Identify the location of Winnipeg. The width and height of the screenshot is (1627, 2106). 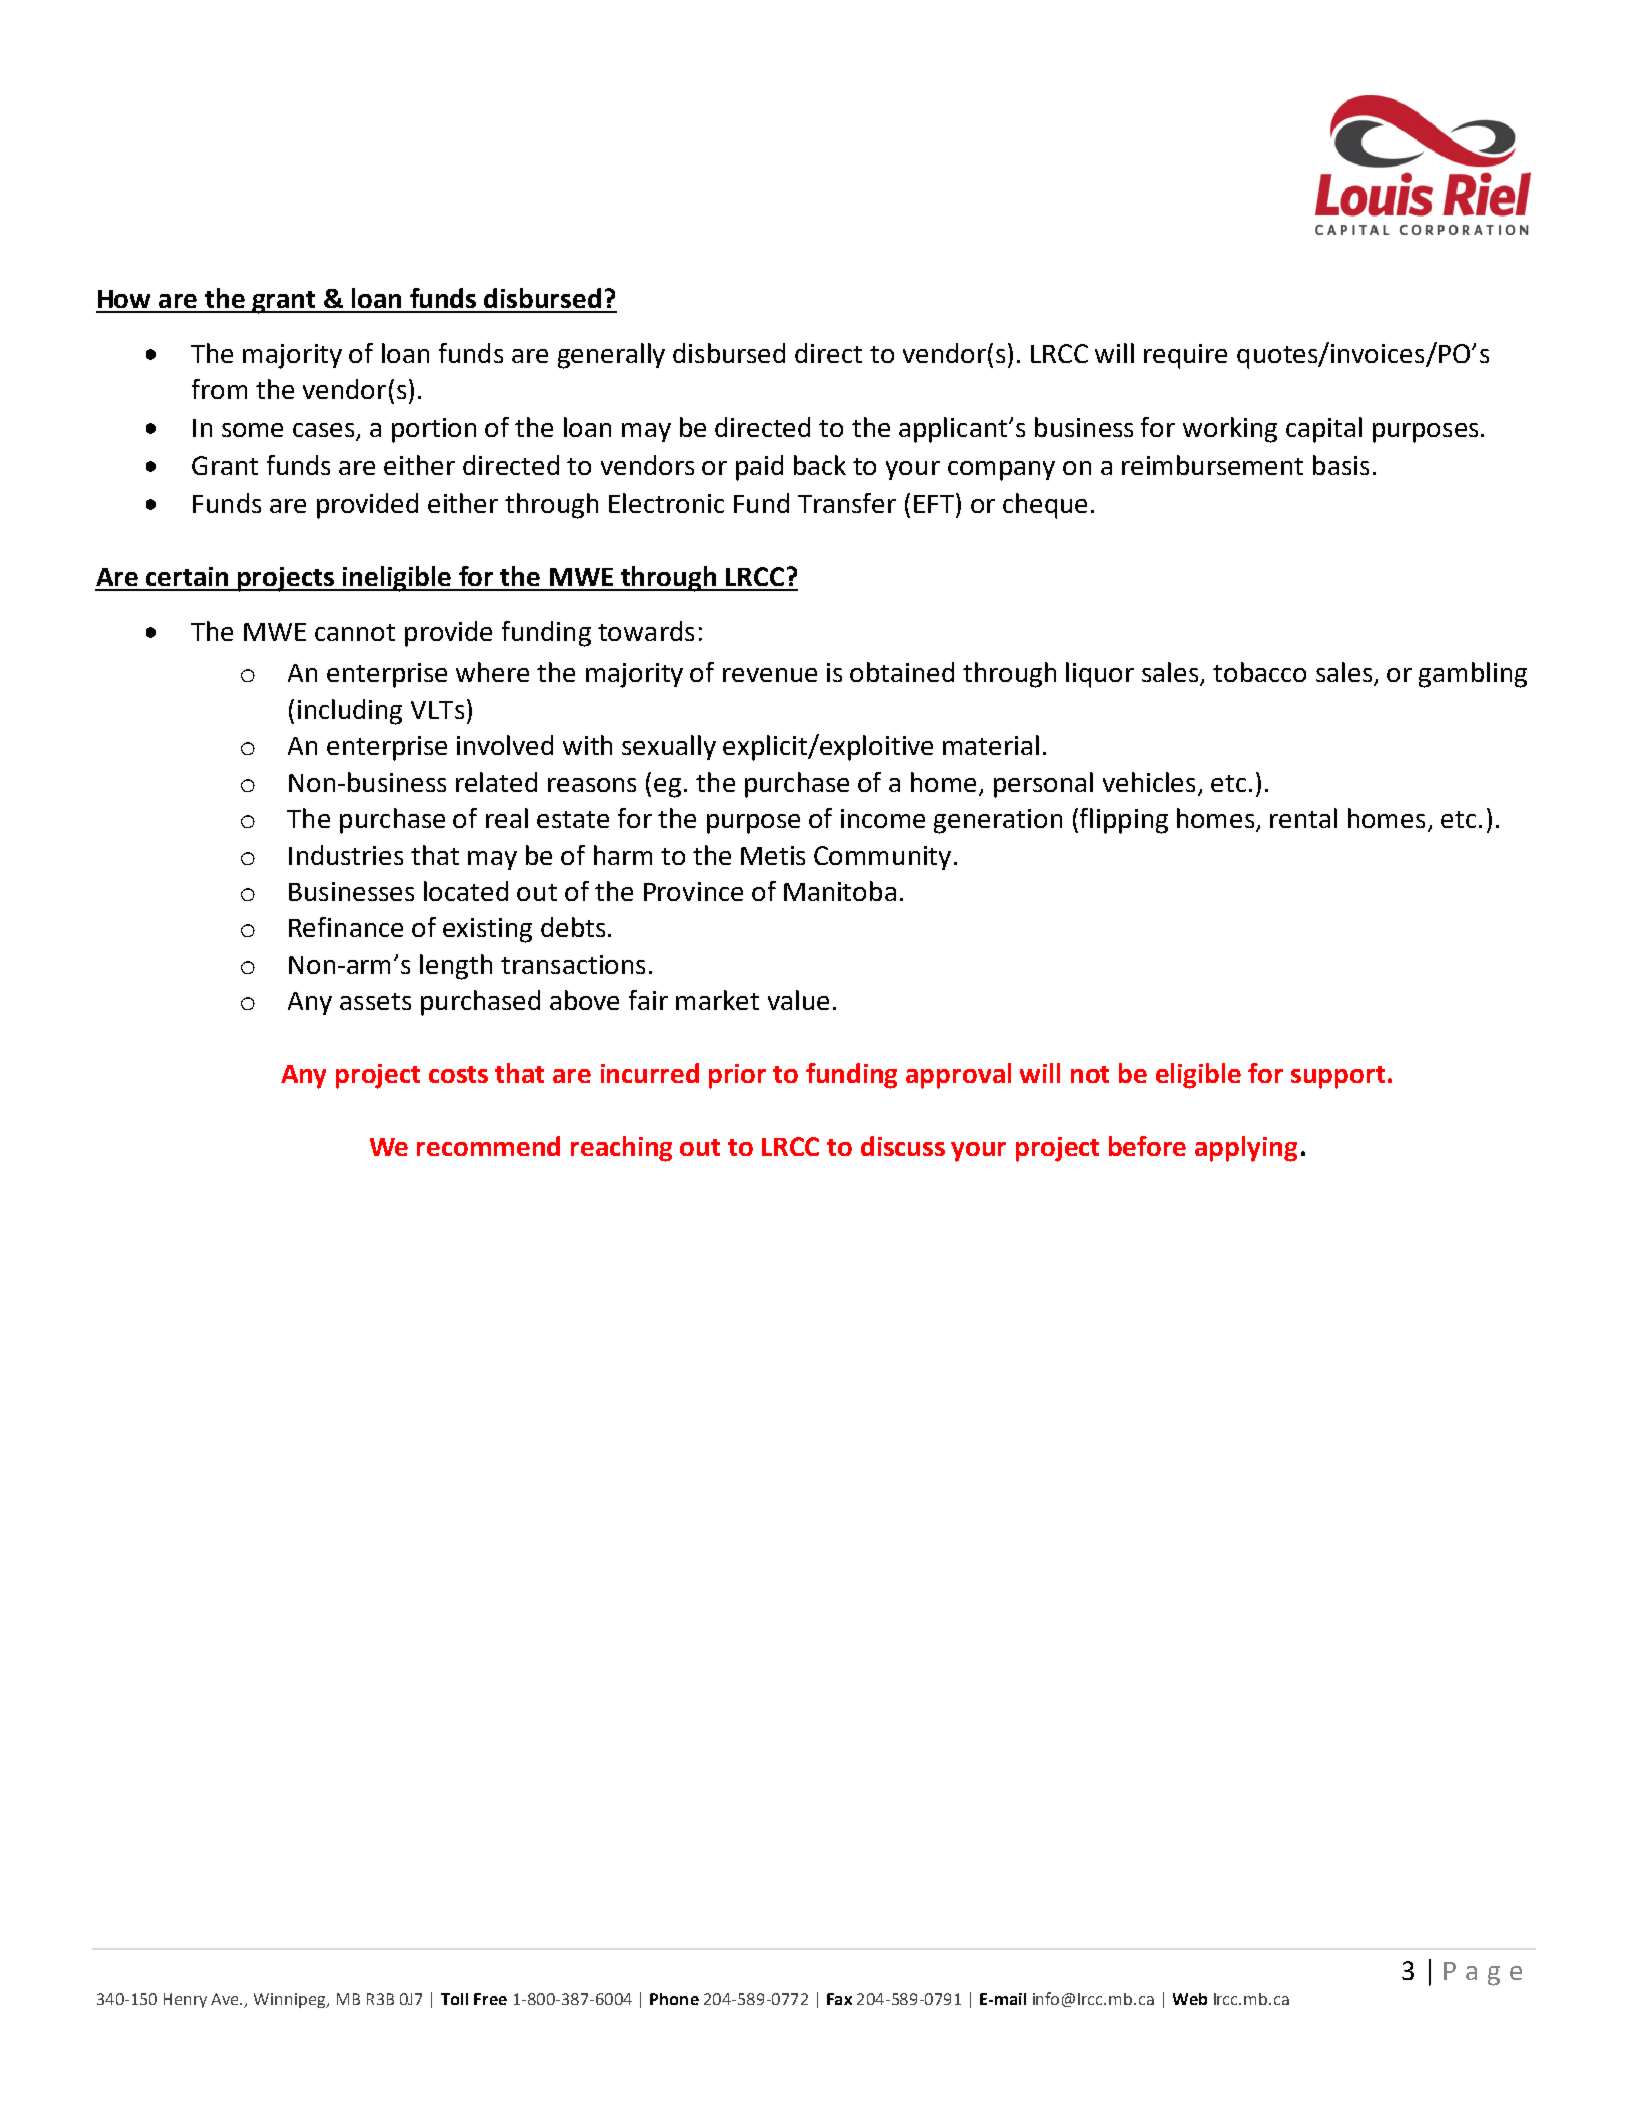
(291, 2000).
